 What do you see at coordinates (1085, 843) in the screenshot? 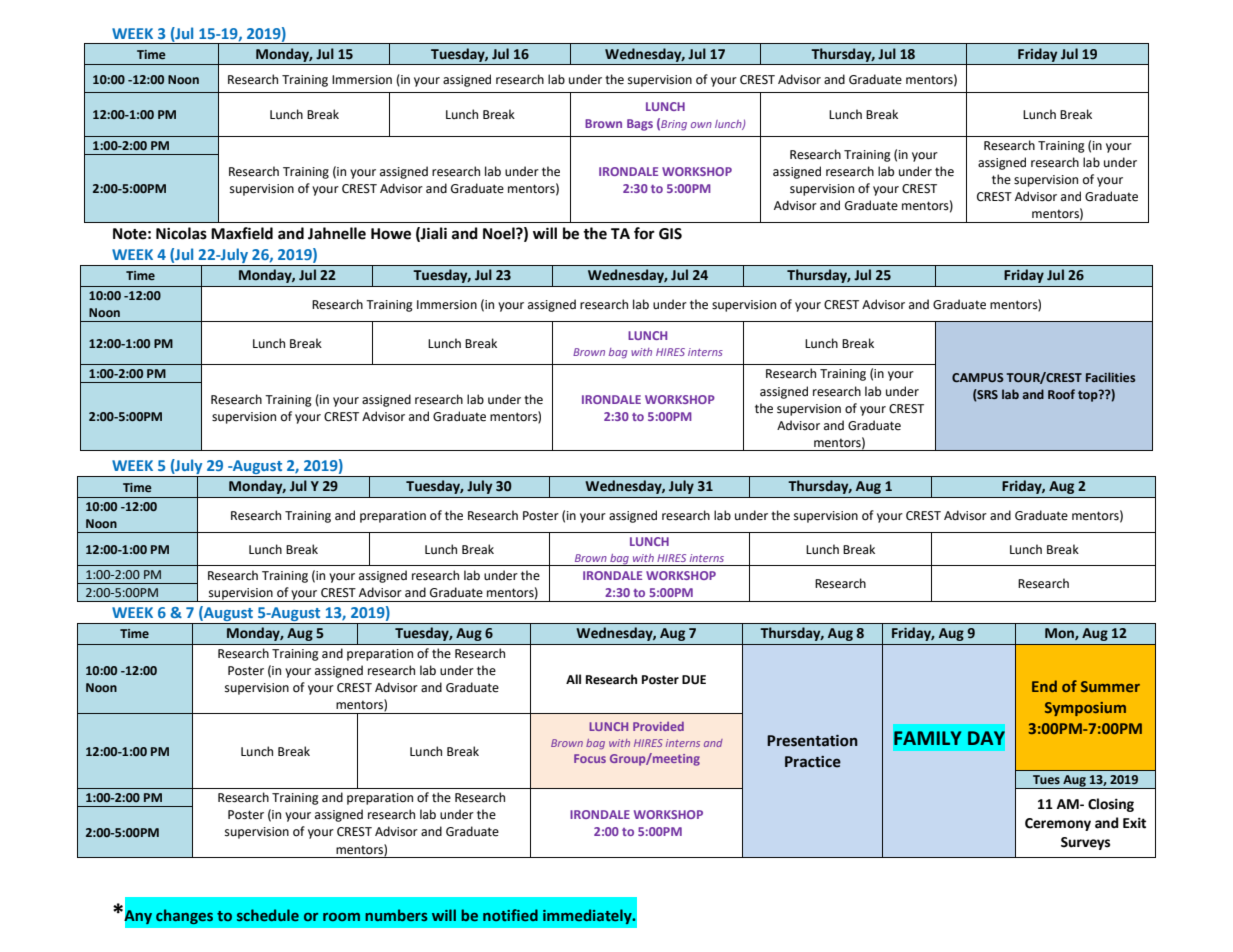
I see `Surveys` at bounding box center [1085, 843].
